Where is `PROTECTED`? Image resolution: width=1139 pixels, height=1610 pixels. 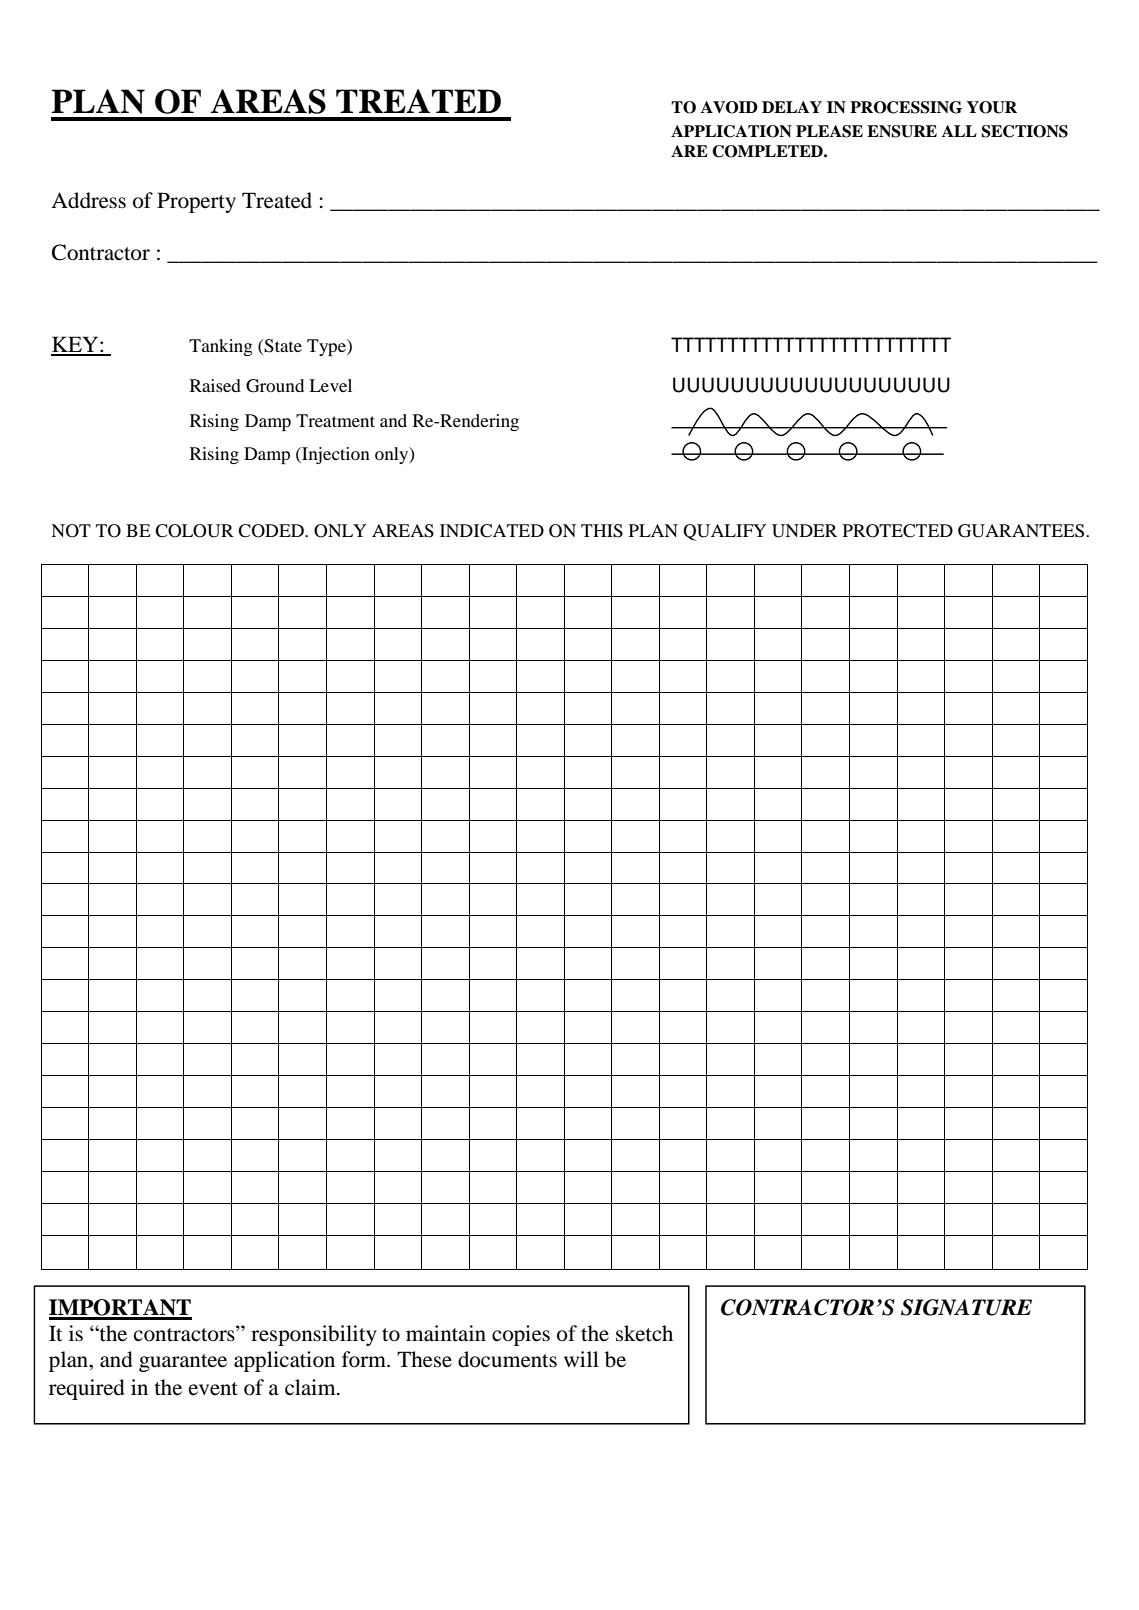 PROTECTED is located at coordinates (898, 531).
